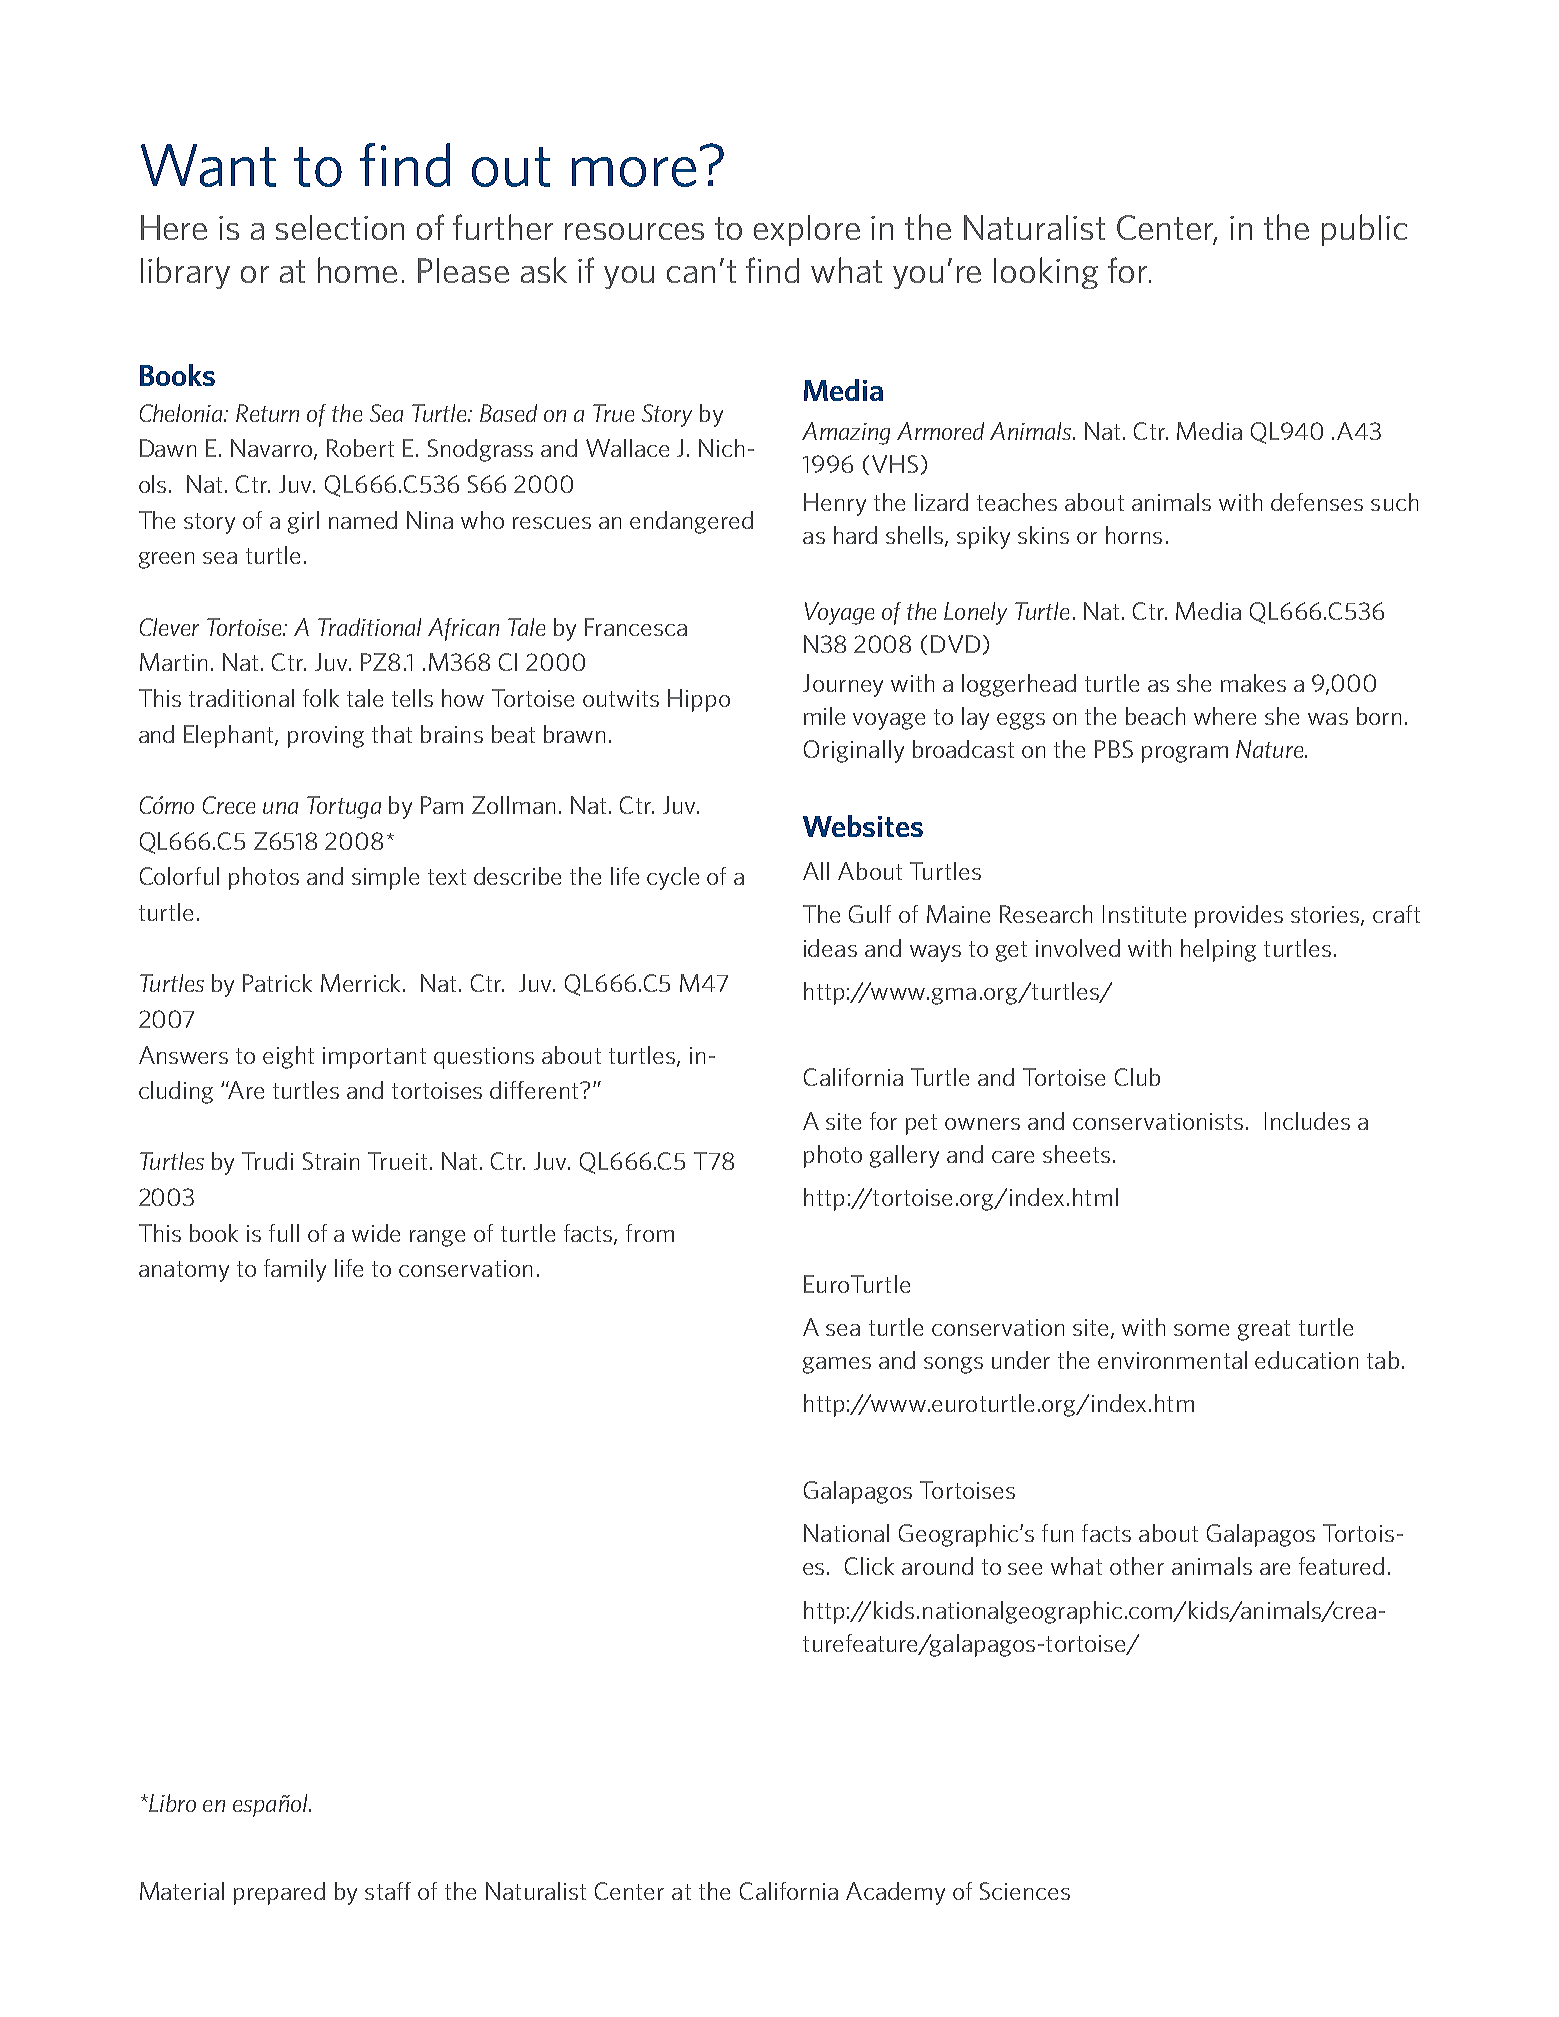 The height and width of the document is (2017, 1559). I want to click on Includes, so click(1307, 1121).
